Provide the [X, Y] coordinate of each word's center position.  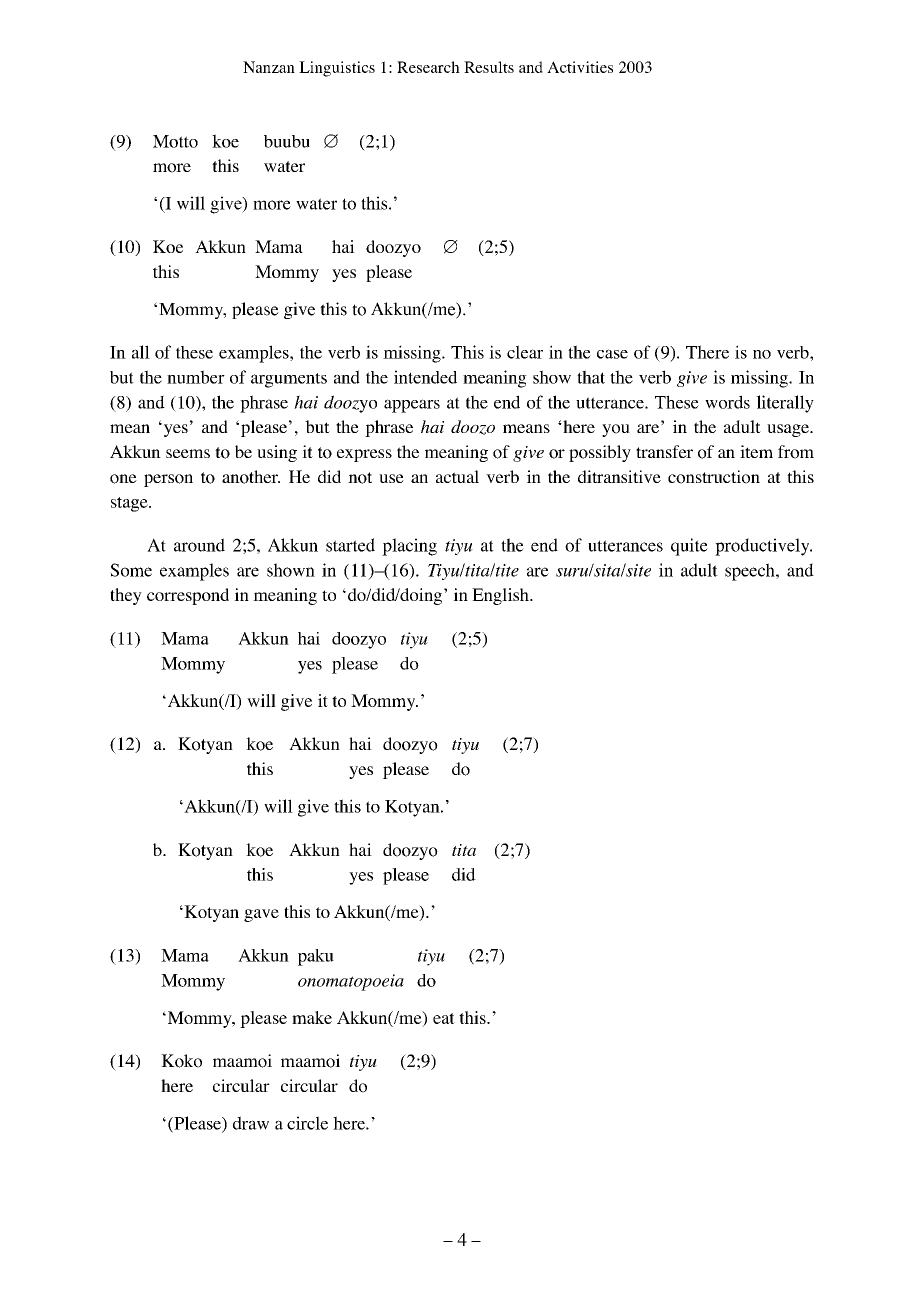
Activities [580, 67]
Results [489, 67]
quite [689, 547]
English [501, 596]
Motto [175, 141]
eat [444, 1018]
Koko [181, 1061]
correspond [188, 596]
